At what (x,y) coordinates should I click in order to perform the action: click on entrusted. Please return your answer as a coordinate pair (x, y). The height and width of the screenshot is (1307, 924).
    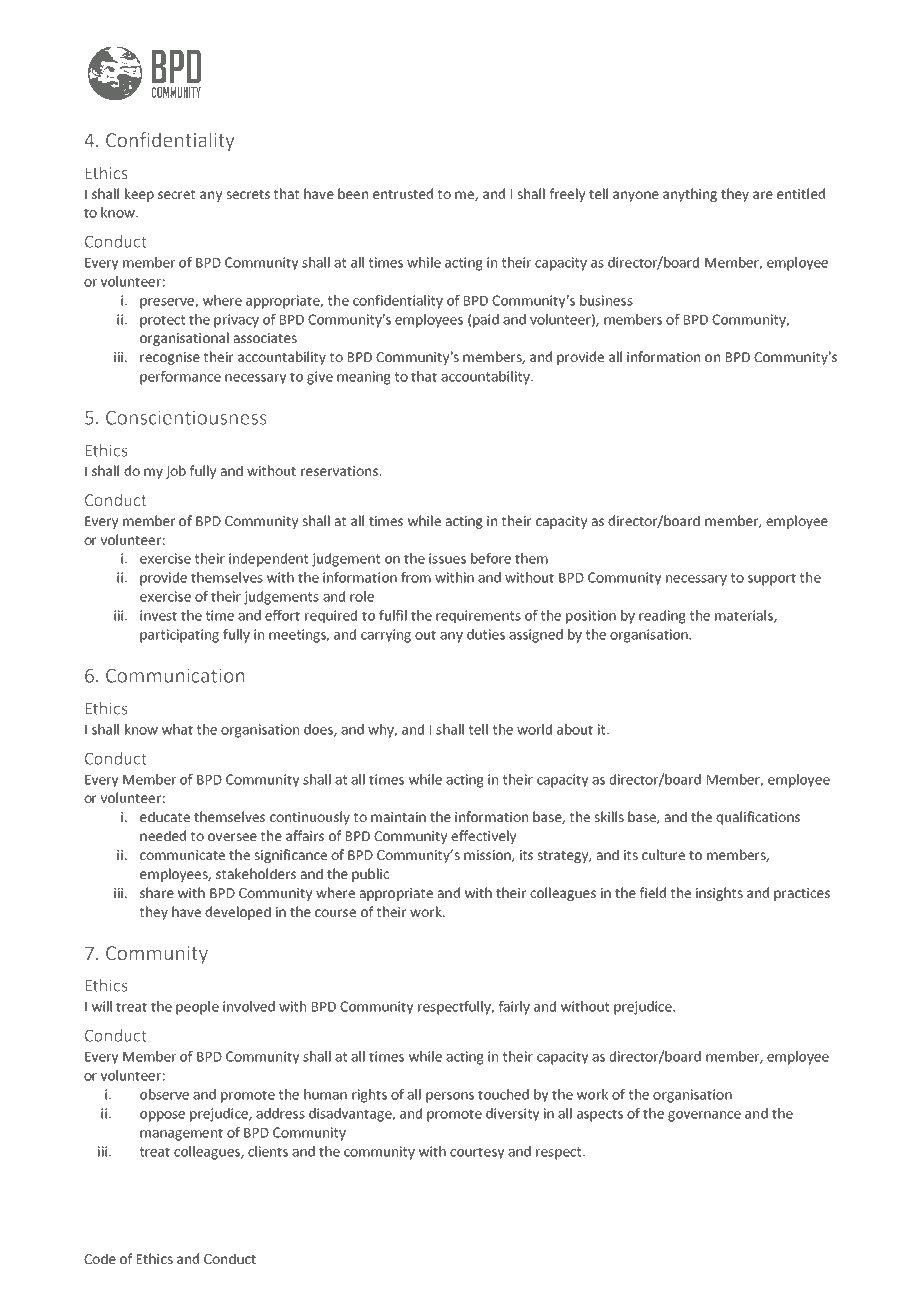
    Looking at the image, I should click on (403, 193).
